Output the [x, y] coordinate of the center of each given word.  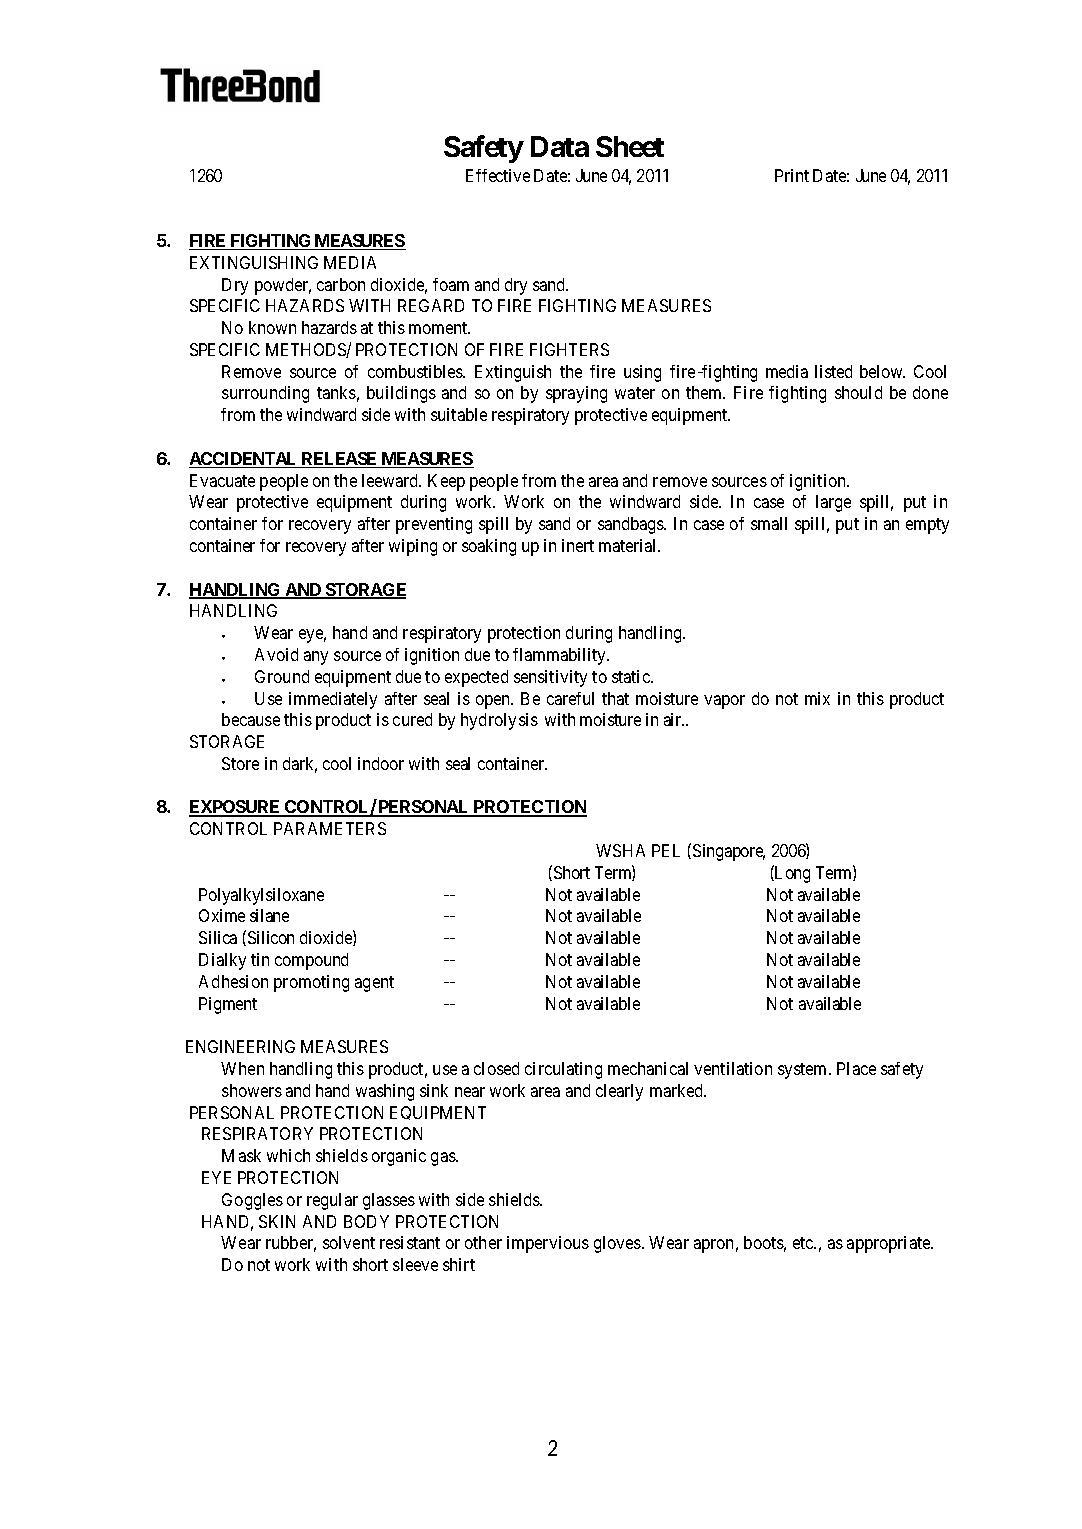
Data [560, 146]
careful [570, 698]
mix [817, 698]
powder [283, 286]
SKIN [277, 1221]
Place [856, 1068]
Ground [282, 676]
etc [804, 1243]
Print [792, 175]
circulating [563, 1070]
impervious [548, 1244]
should [858, 392]
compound [311, 961]
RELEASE [340, 460]
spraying [576, 394]
